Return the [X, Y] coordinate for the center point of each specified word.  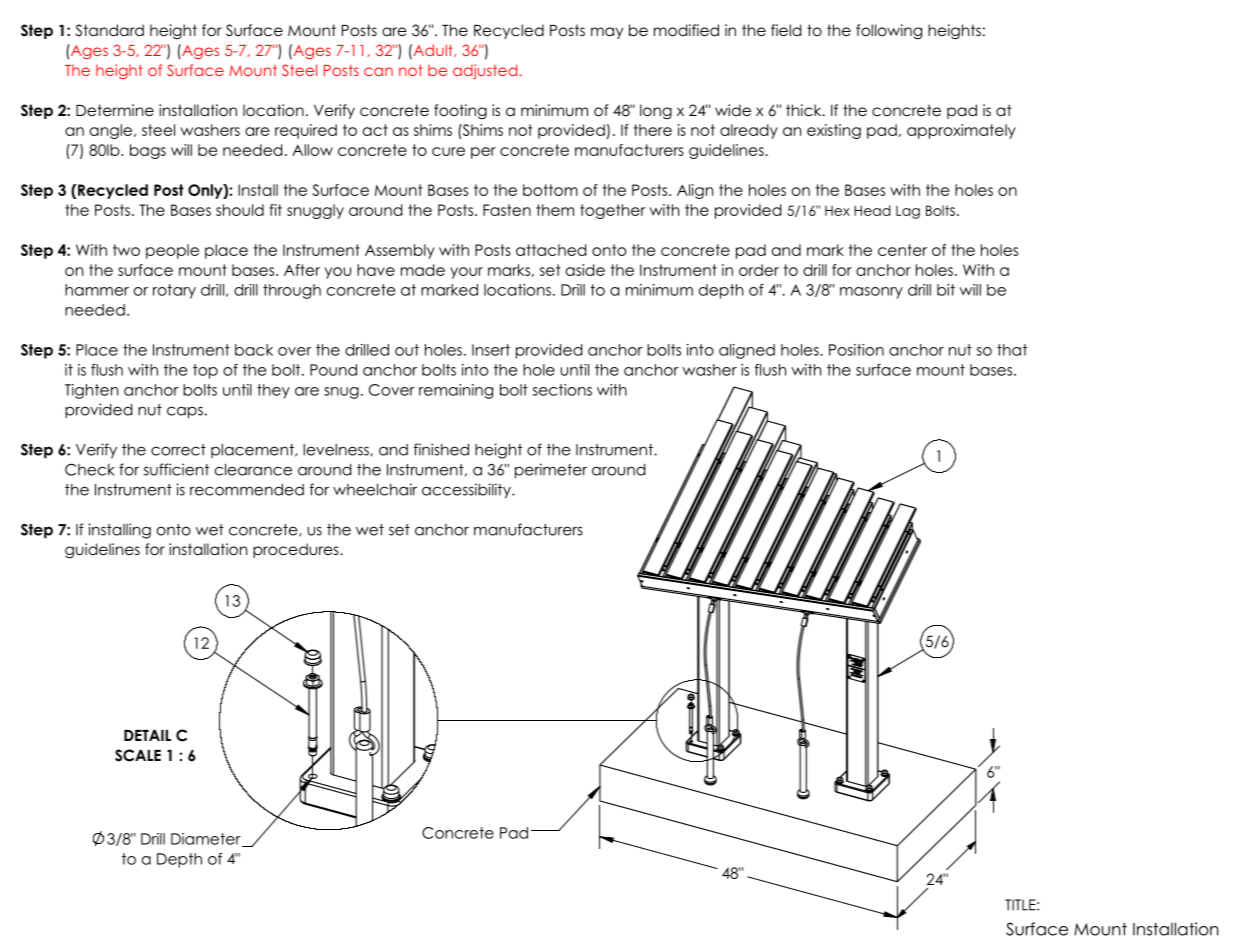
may [607, 33]
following [889, 32]
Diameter [207, 840]
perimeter [551, 471]
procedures [297, 550]
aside [585, 270]
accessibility [467, 491]
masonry [871, 293]
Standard [110, 30]
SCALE [138, 755]
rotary [174, 291]
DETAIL [147, 735]
